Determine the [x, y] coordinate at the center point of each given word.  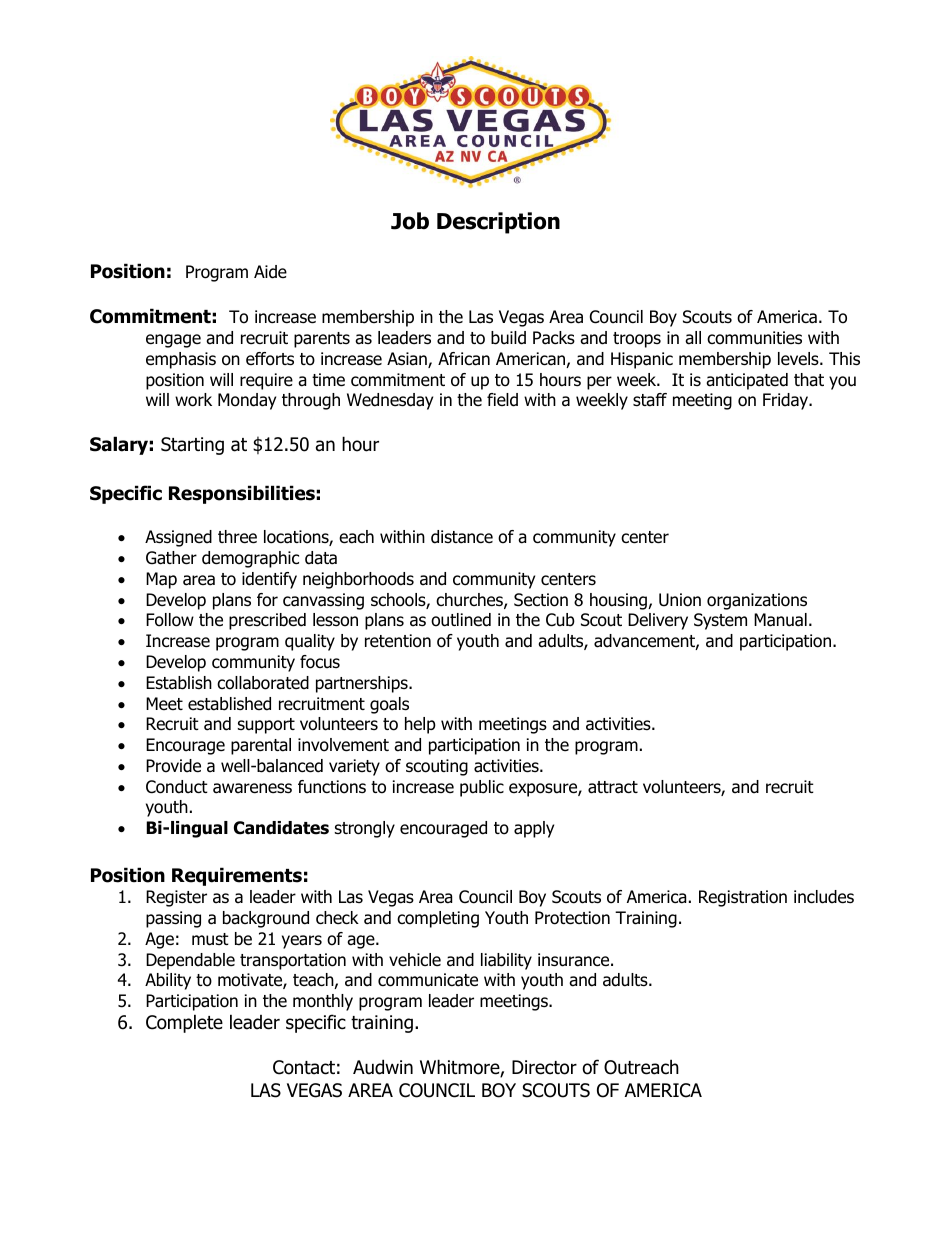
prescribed [267, 621]
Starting [192, 446]
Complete [184, 1023]
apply [534, 829]
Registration [743, 898]
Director [544, 1067]
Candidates [281, 828]
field [502, 400]
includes [824, 897]
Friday [787, 401]
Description [498, 223]
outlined [461, 620]
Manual [780, 620]
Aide [270, 272]
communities [754, 338]
